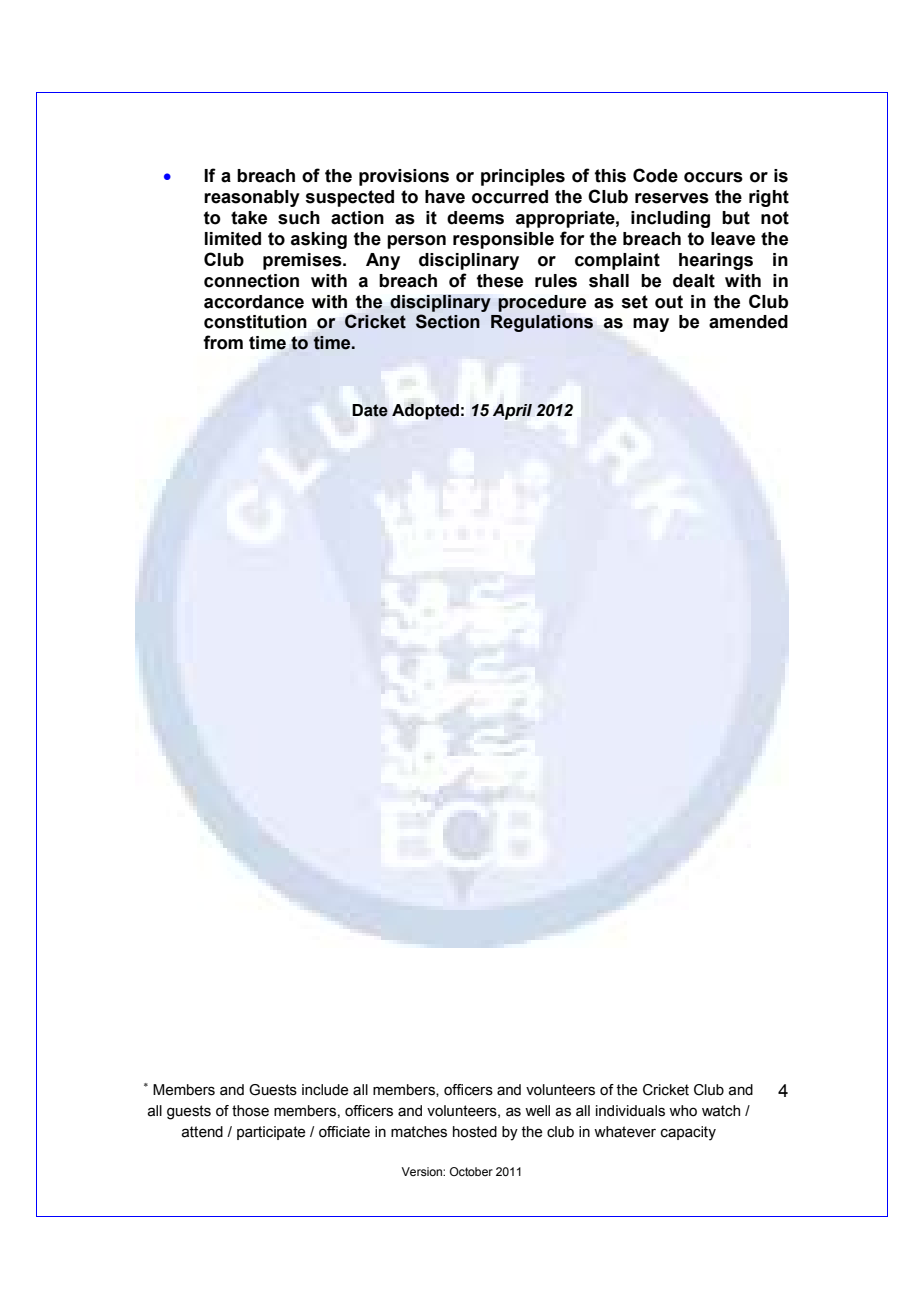  Describe the element at coordinates (475, 218) in the image. I see `deems` at that location.
